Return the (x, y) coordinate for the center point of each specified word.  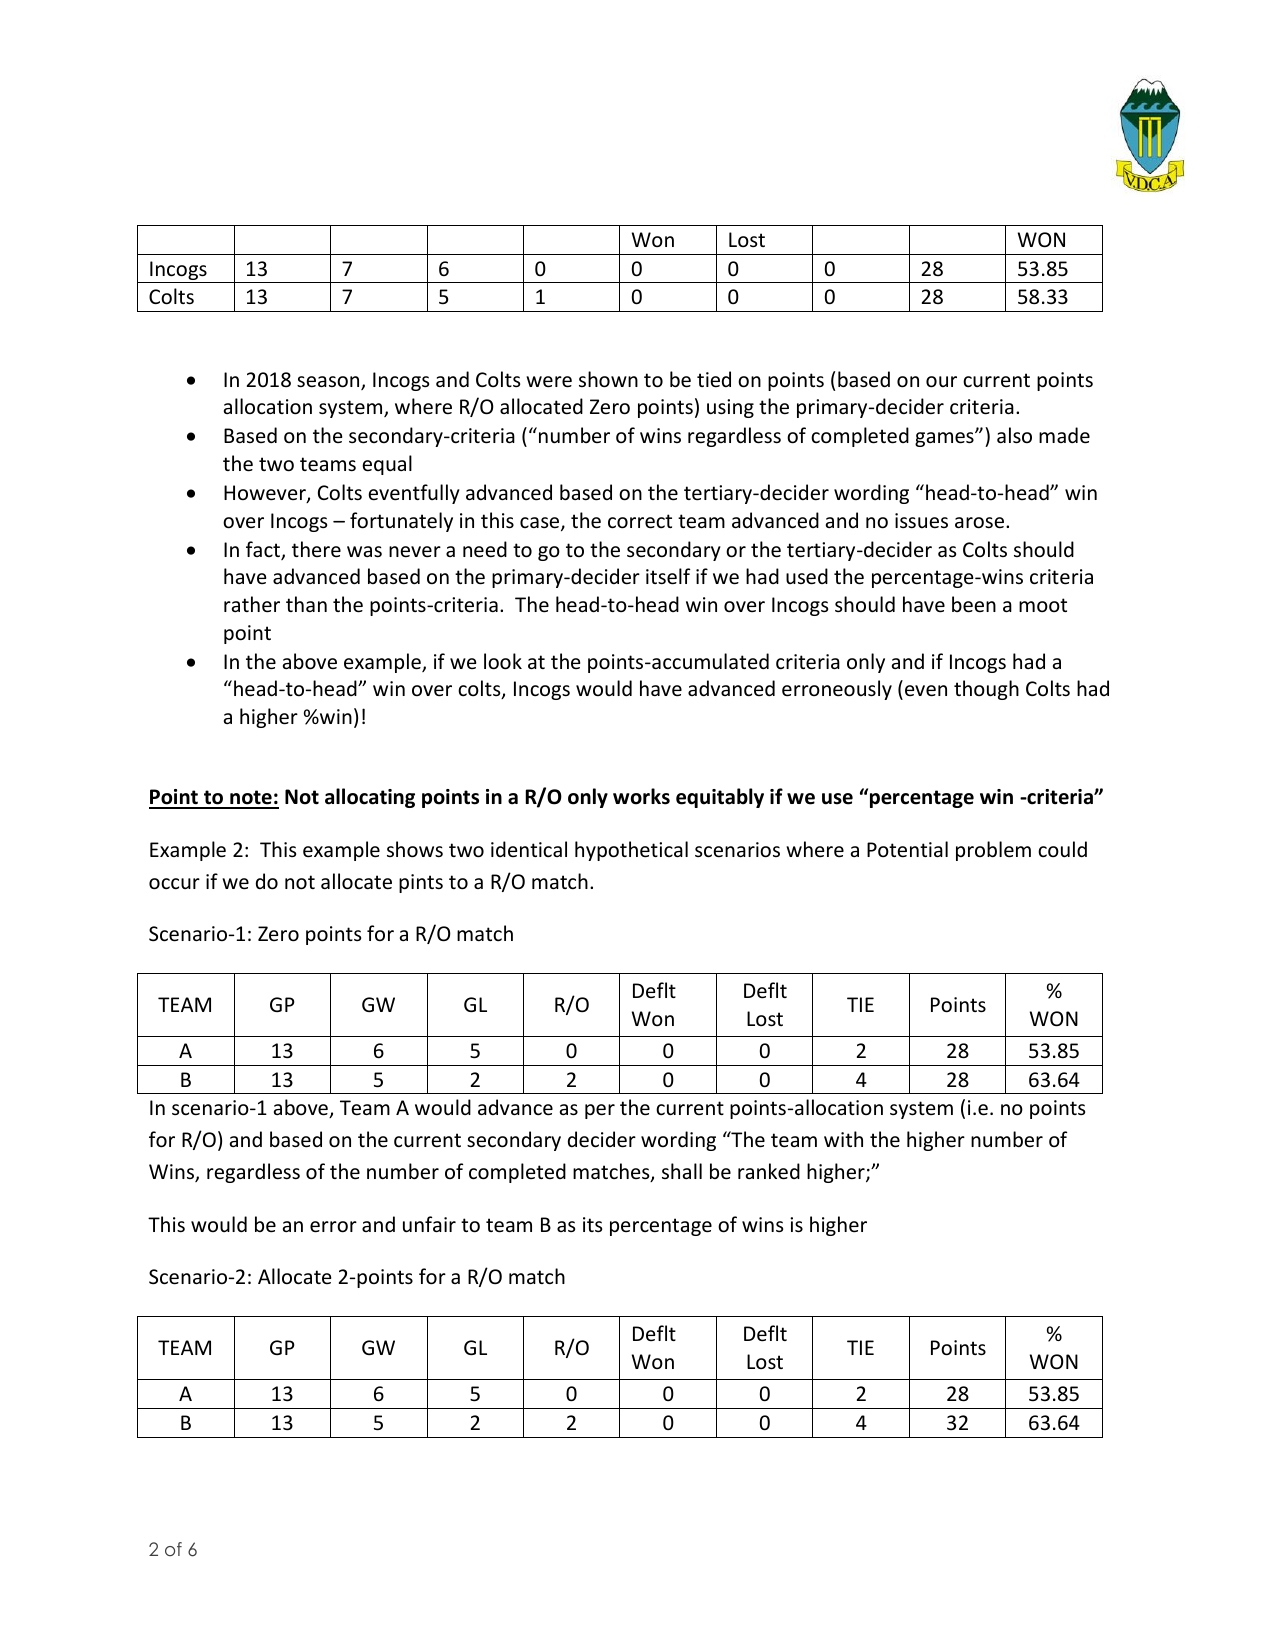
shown (608, 379)
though (986, 690)
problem (993, 851)
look (503, 661)
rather (252, 604)
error (333, 1227)
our (941, 382)
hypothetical (631, 851)
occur (174, 884)
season (329, 383)
